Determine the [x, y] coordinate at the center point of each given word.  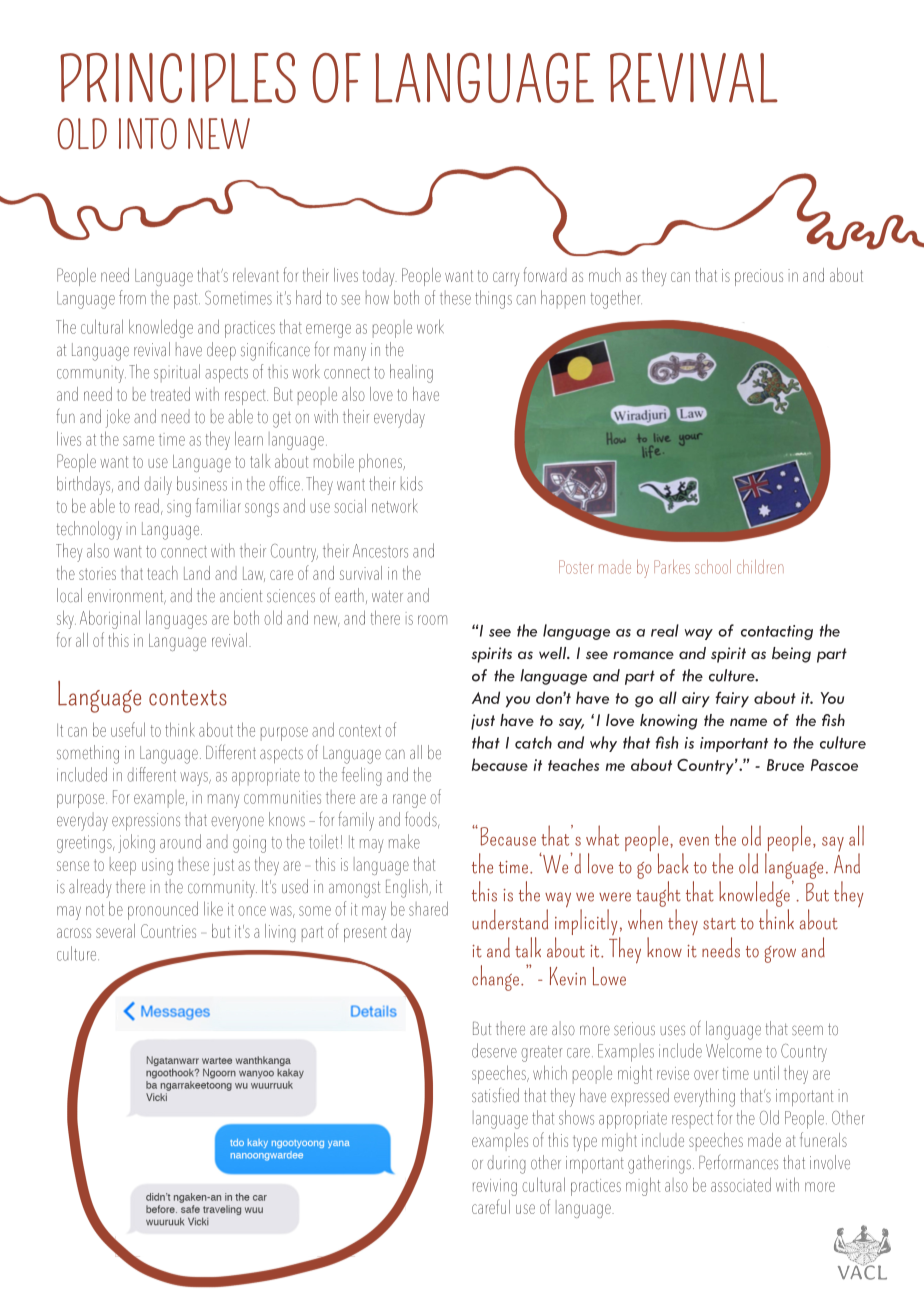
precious [759, 277]
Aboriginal [110, 619]
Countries [168, 931]
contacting [777, 632]
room [432, 620]
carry [506, 279]
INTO [148, 134]
